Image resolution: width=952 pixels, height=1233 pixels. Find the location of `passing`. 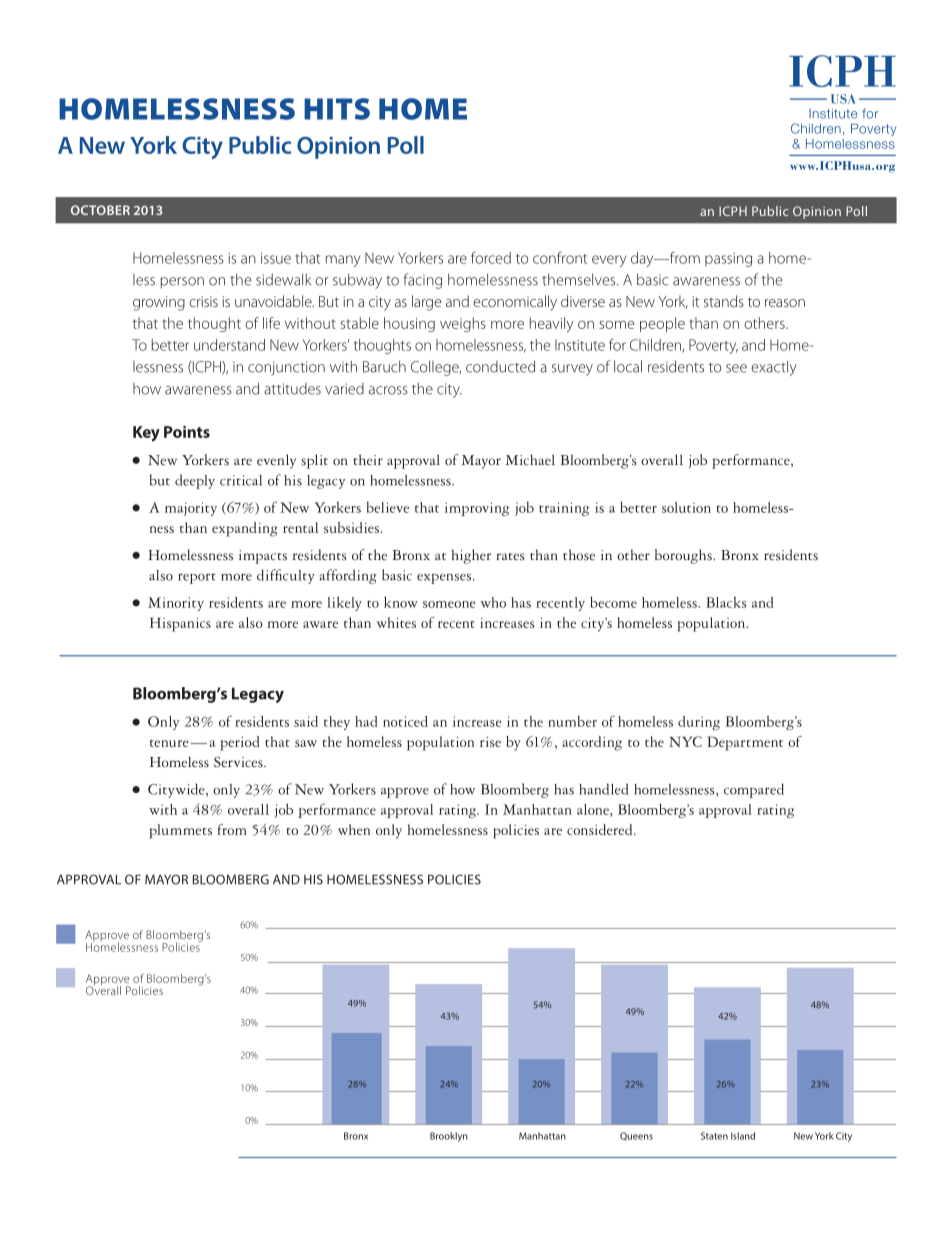

passing is located at coordinates (728, 260).
